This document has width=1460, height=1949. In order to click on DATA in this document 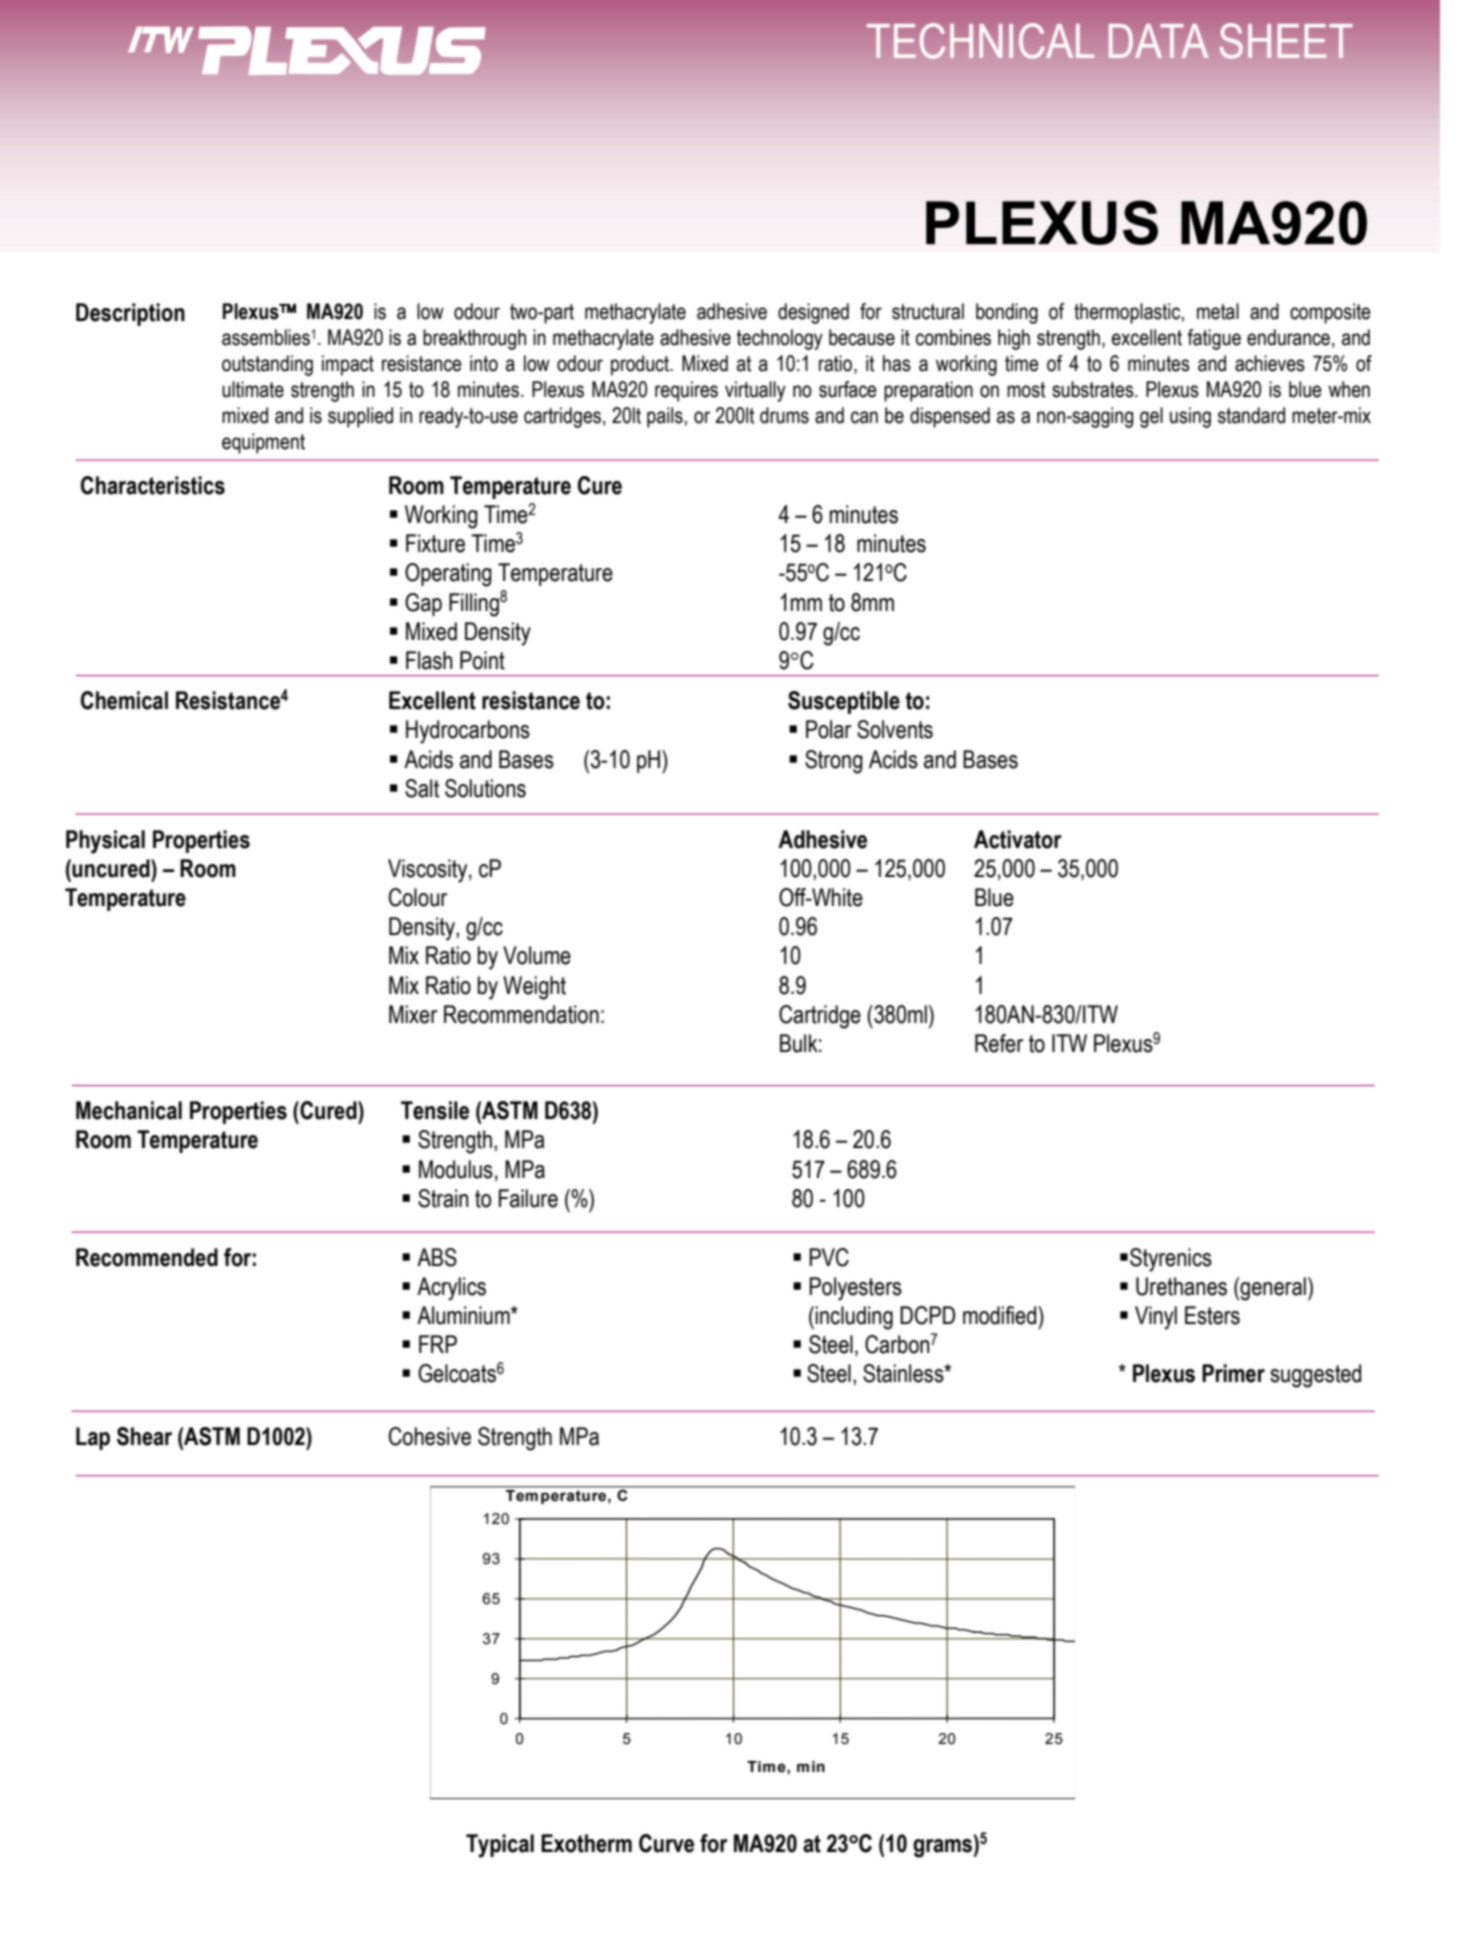, I will do `click(1159, 41)`.
